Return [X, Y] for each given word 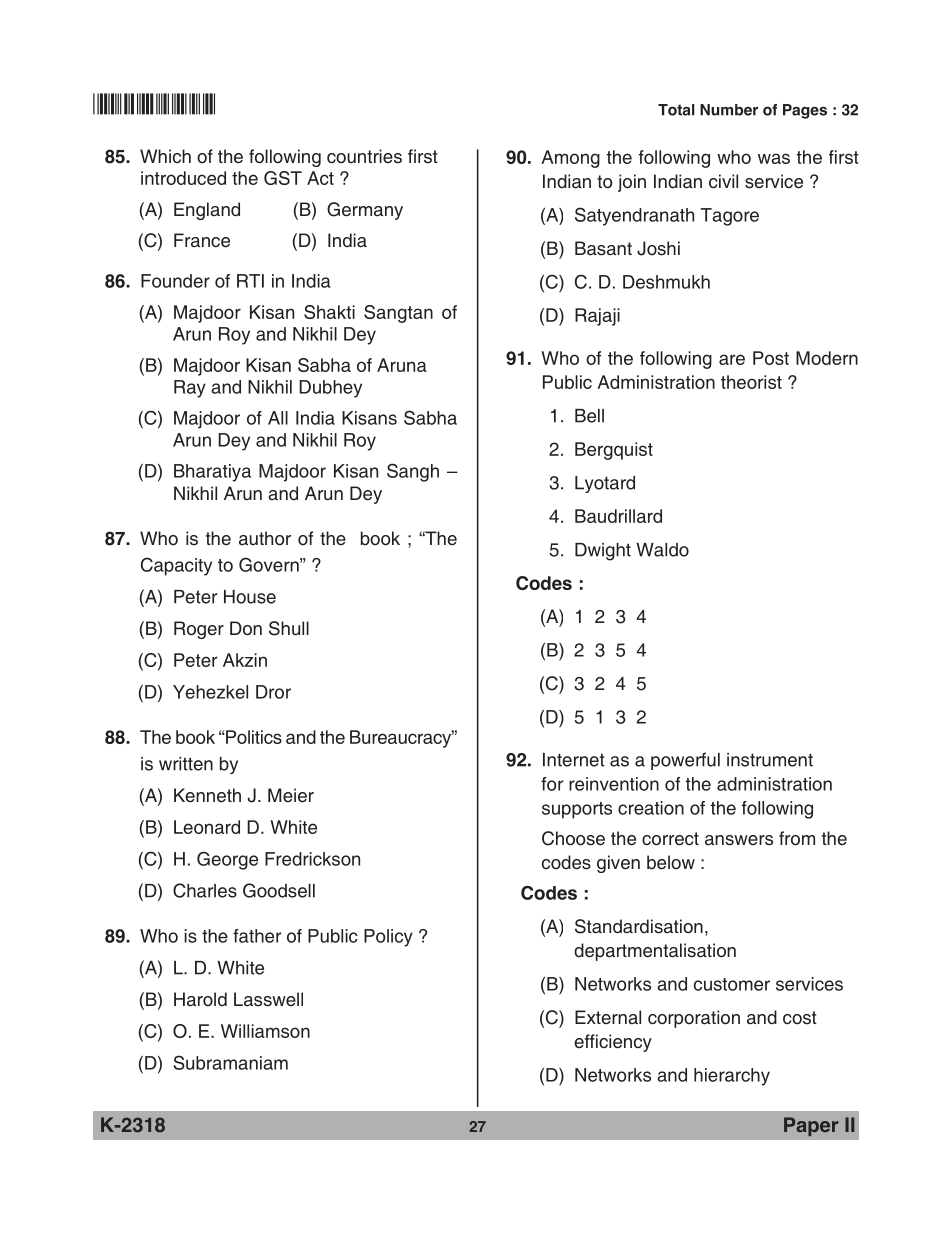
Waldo [662, 550]
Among [570, 159]
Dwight [603, 552]
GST [283, 178]
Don [246, 628]
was [774, 158]
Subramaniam [230, 1062]
